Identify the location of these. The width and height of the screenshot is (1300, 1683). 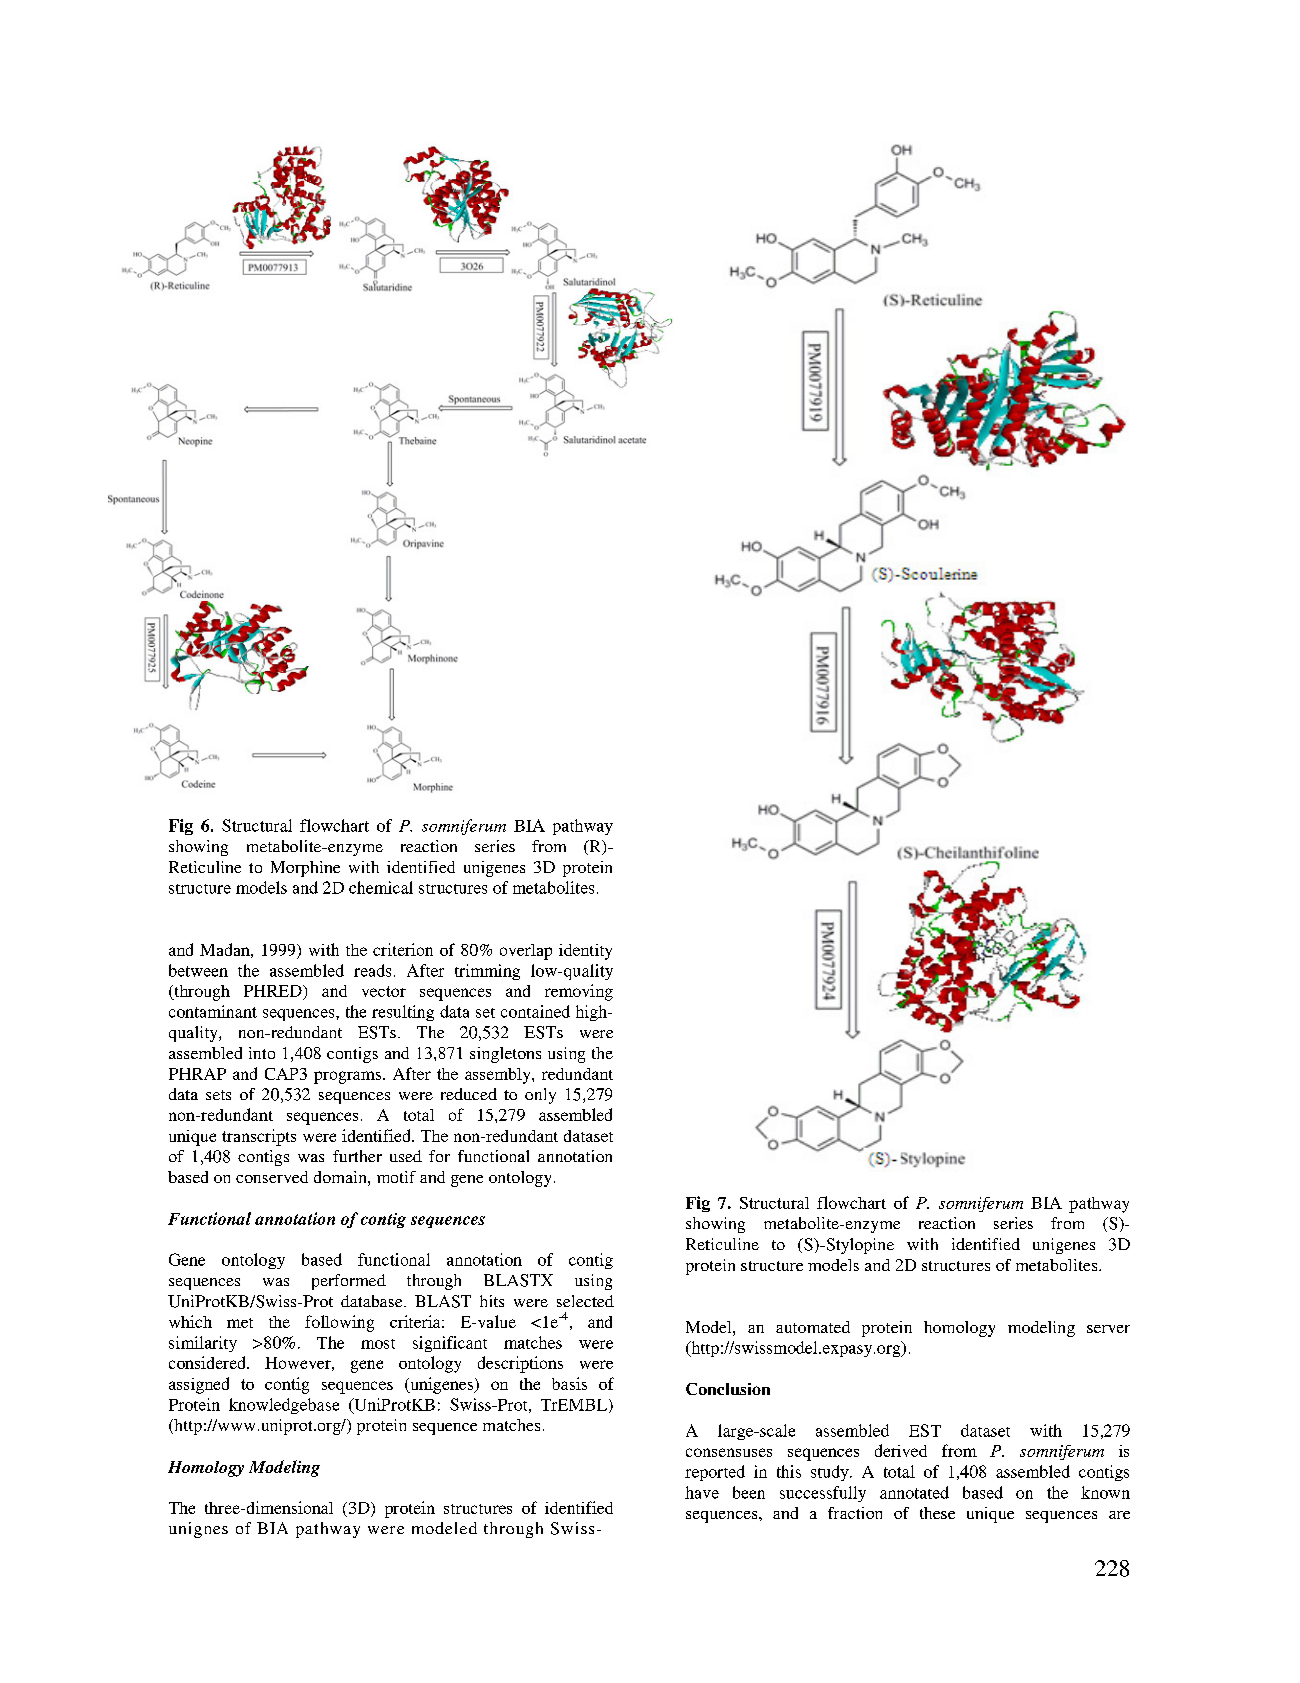
(937, 1513).
